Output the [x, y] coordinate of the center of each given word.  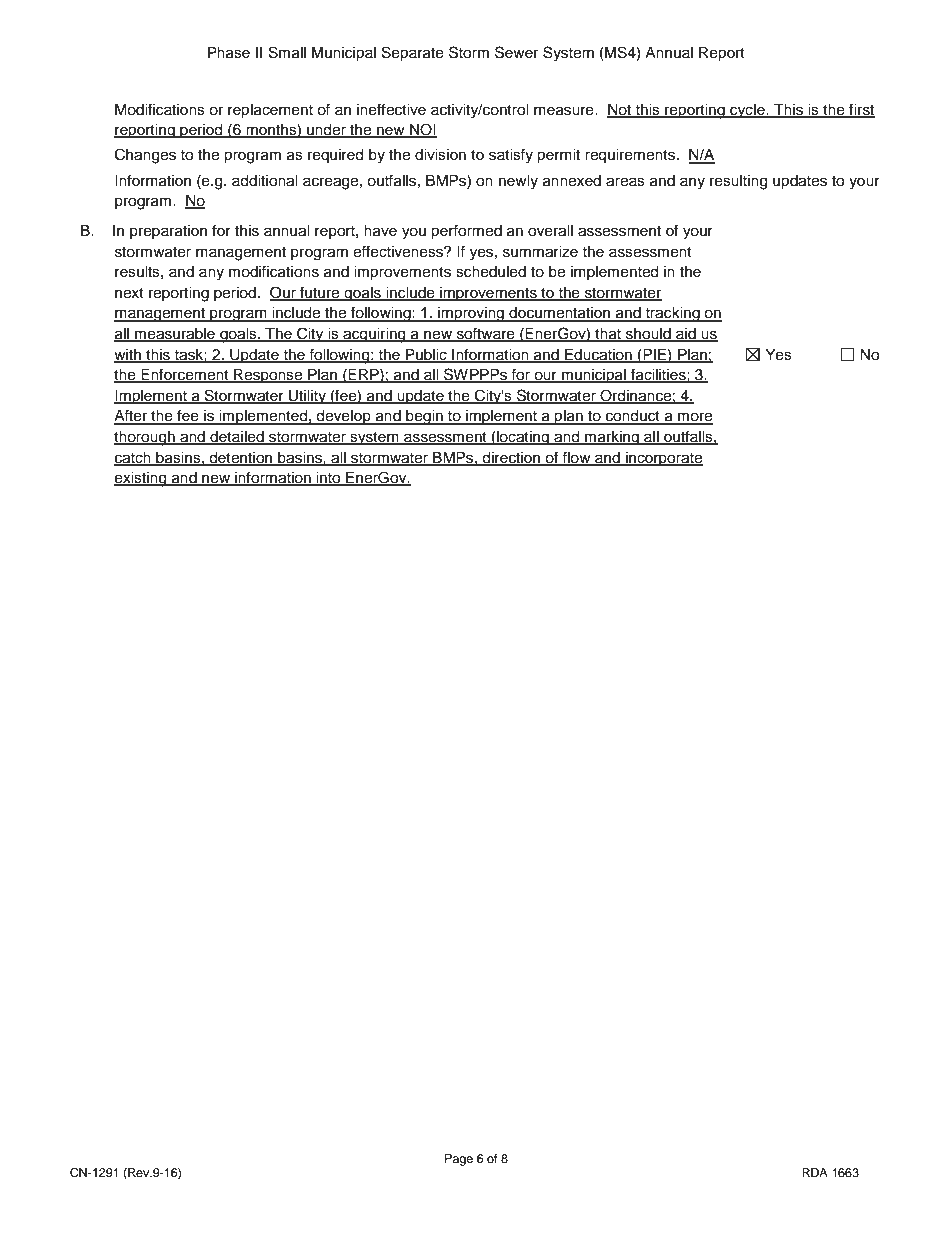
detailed [237, 438]
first [861, 110]
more [694, 418]
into [328, 479]
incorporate [663, 459]
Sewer [516, 52]
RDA [815, 1172]
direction [512, 458]
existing [141, 479]
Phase [229, 53]
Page [459, 1160]
